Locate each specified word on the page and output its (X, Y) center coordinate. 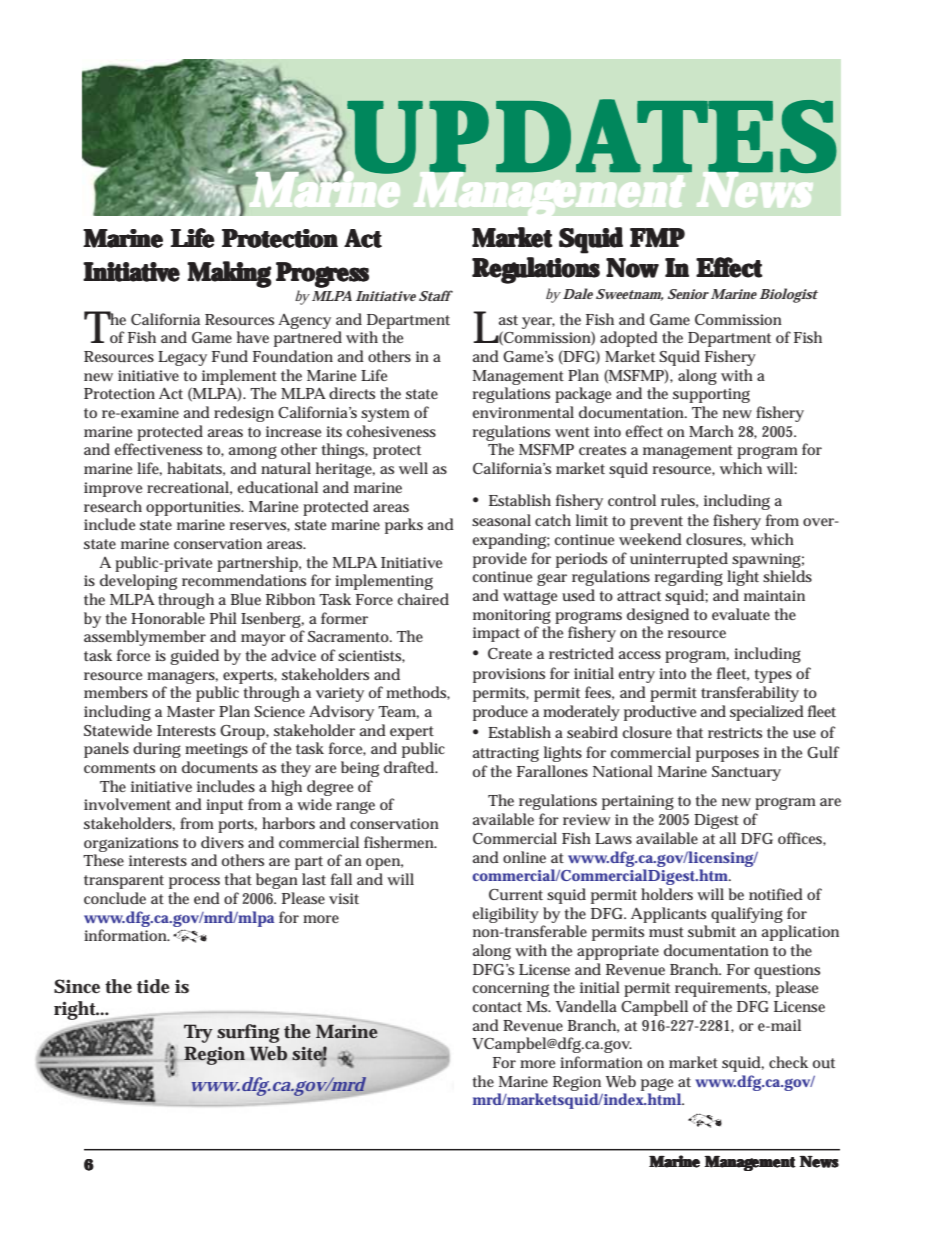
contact (497, 1007)
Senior (688, 294)
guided (194, 657)
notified (776, 894)
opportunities (195, 508)
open (384, 864)
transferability (750, 694)
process (194, 883)
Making (229, 274)
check (788, 1062)
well (413, 468)
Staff (436, 295)
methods (418, 693)
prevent (656, 523)
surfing (248, 1033)
